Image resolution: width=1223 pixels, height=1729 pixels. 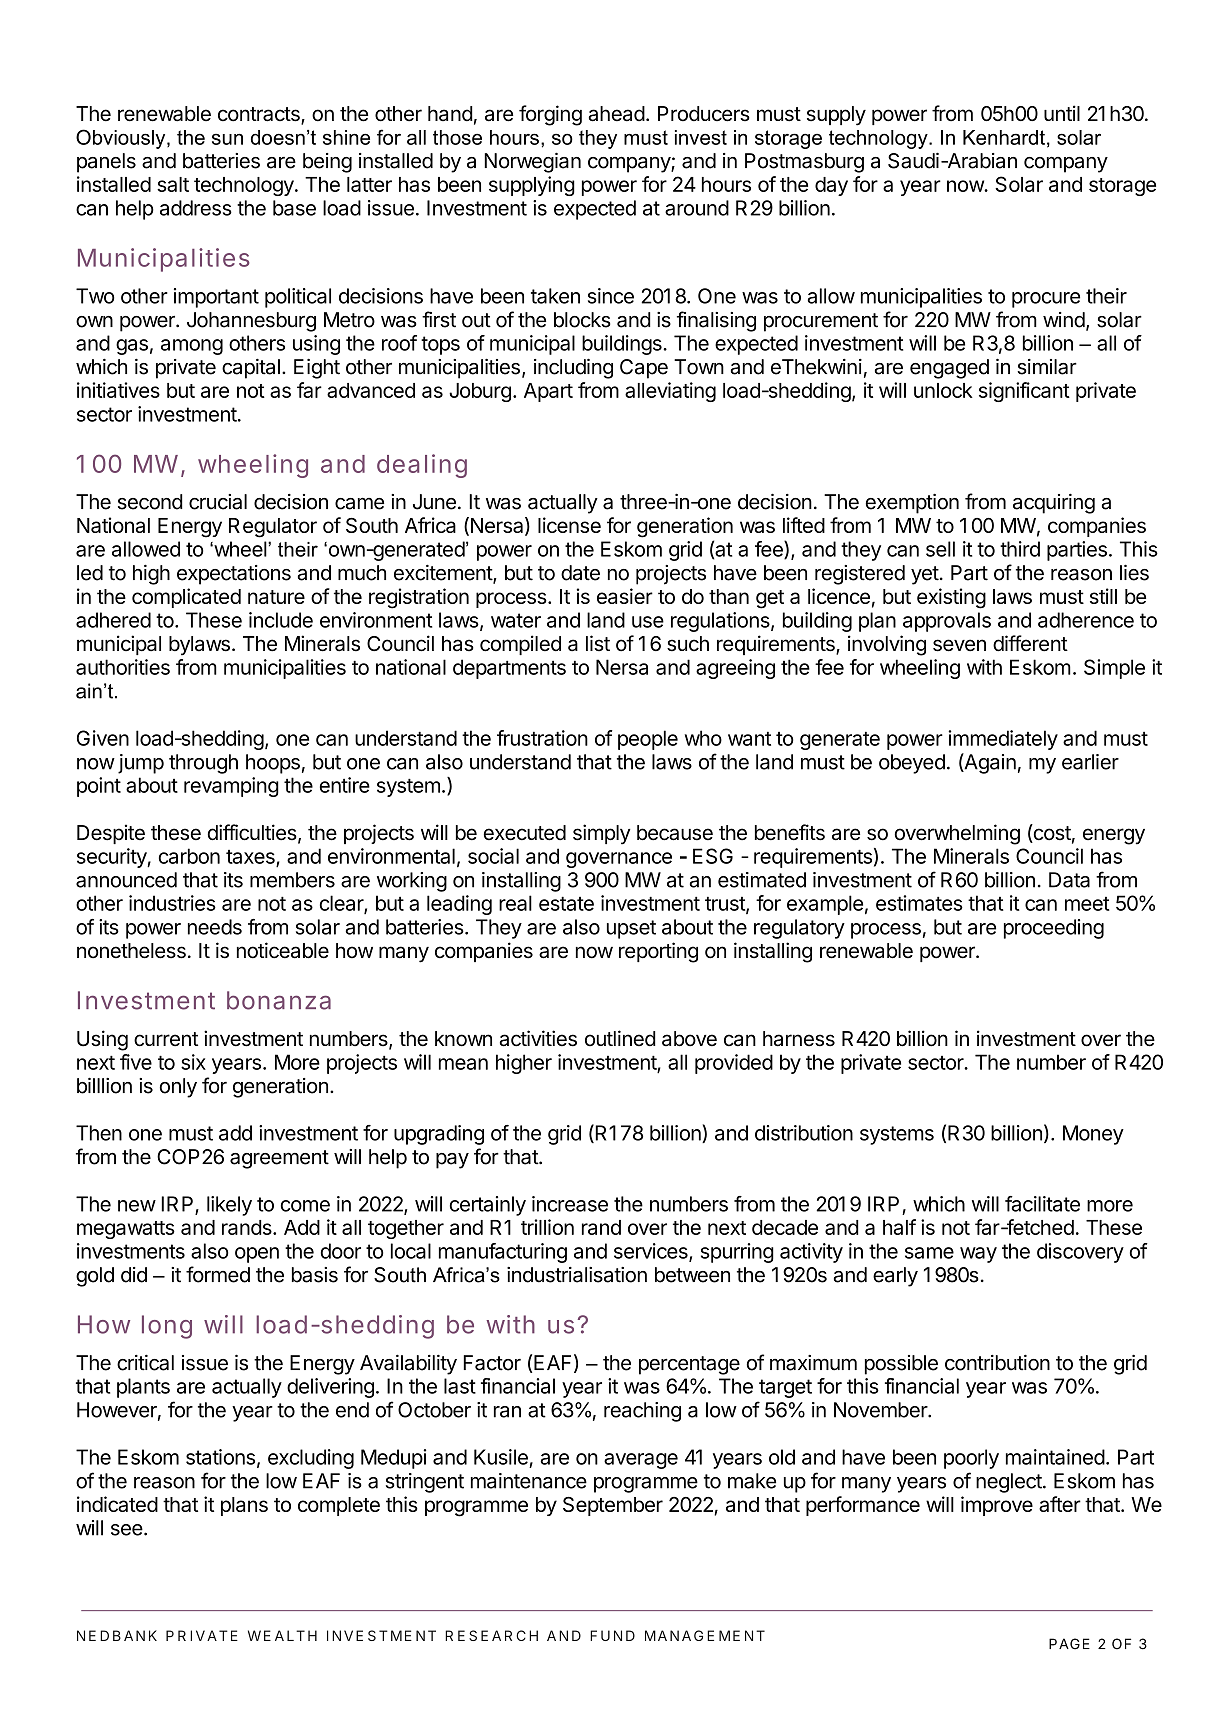 I want to click on September, so click(x=613, y=1506).
